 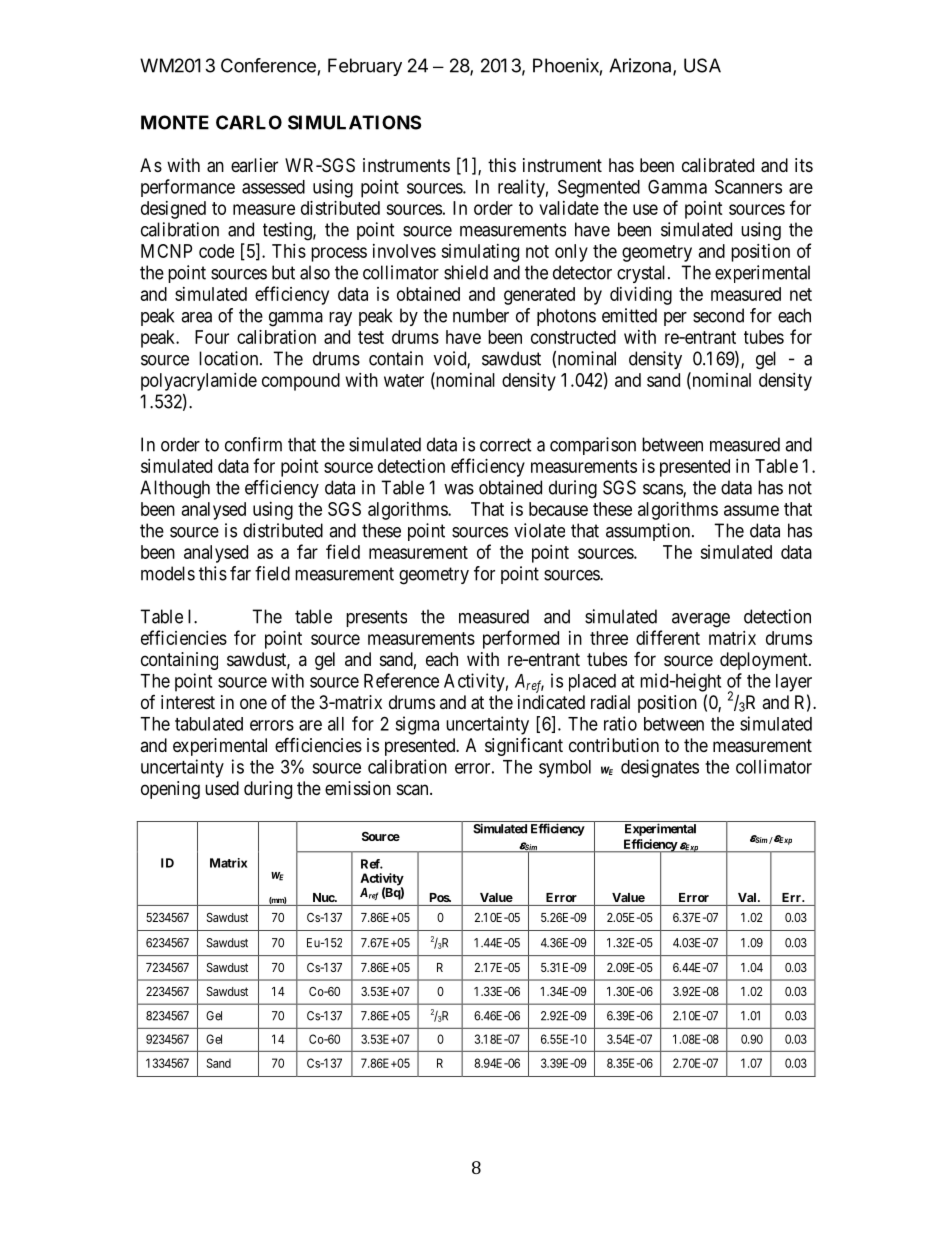 I want to click on number, so click(x=481, y=315).
